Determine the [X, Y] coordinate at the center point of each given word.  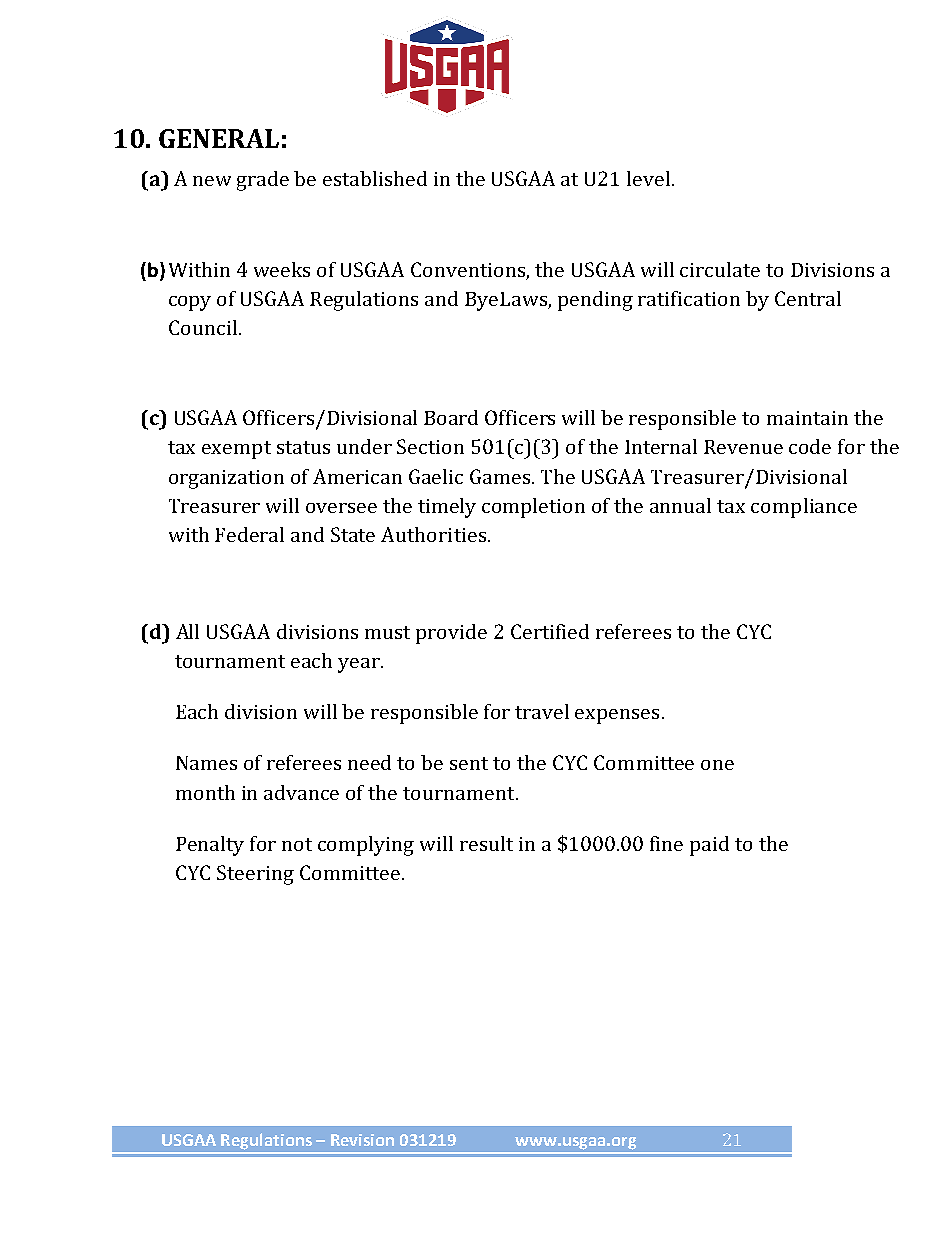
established [375, 178]
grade [263, 181]
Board [451, 417]
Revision [362, 1140]
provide [451, 634]
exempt [236, 450]
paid [709, 846]
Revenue [743, 447]
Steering [255, 875]
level [650, 178]
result [486, 843]
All [187, 631]
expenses [617, 716]
